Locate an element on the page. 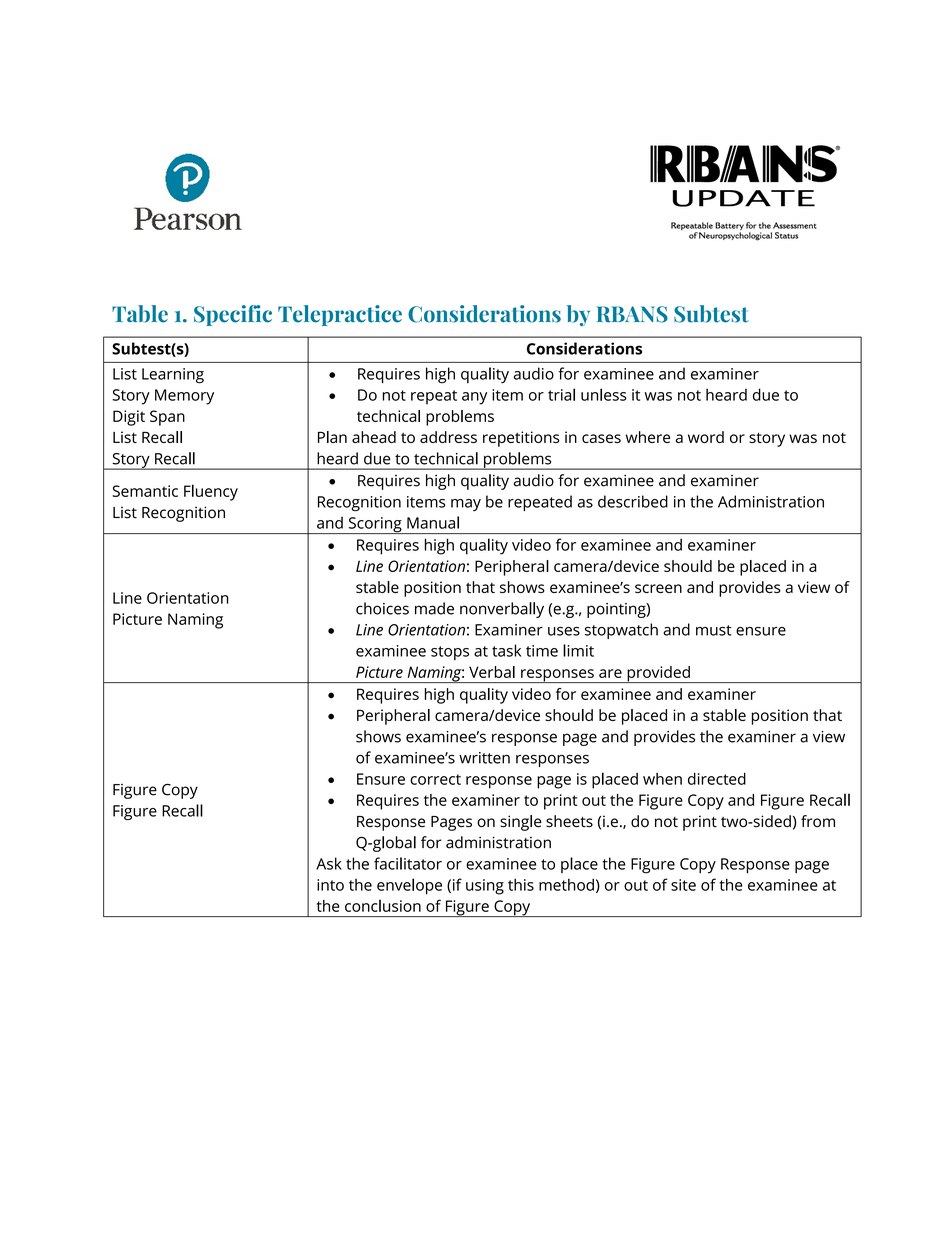  unless is located at coordinates (604, 394).
